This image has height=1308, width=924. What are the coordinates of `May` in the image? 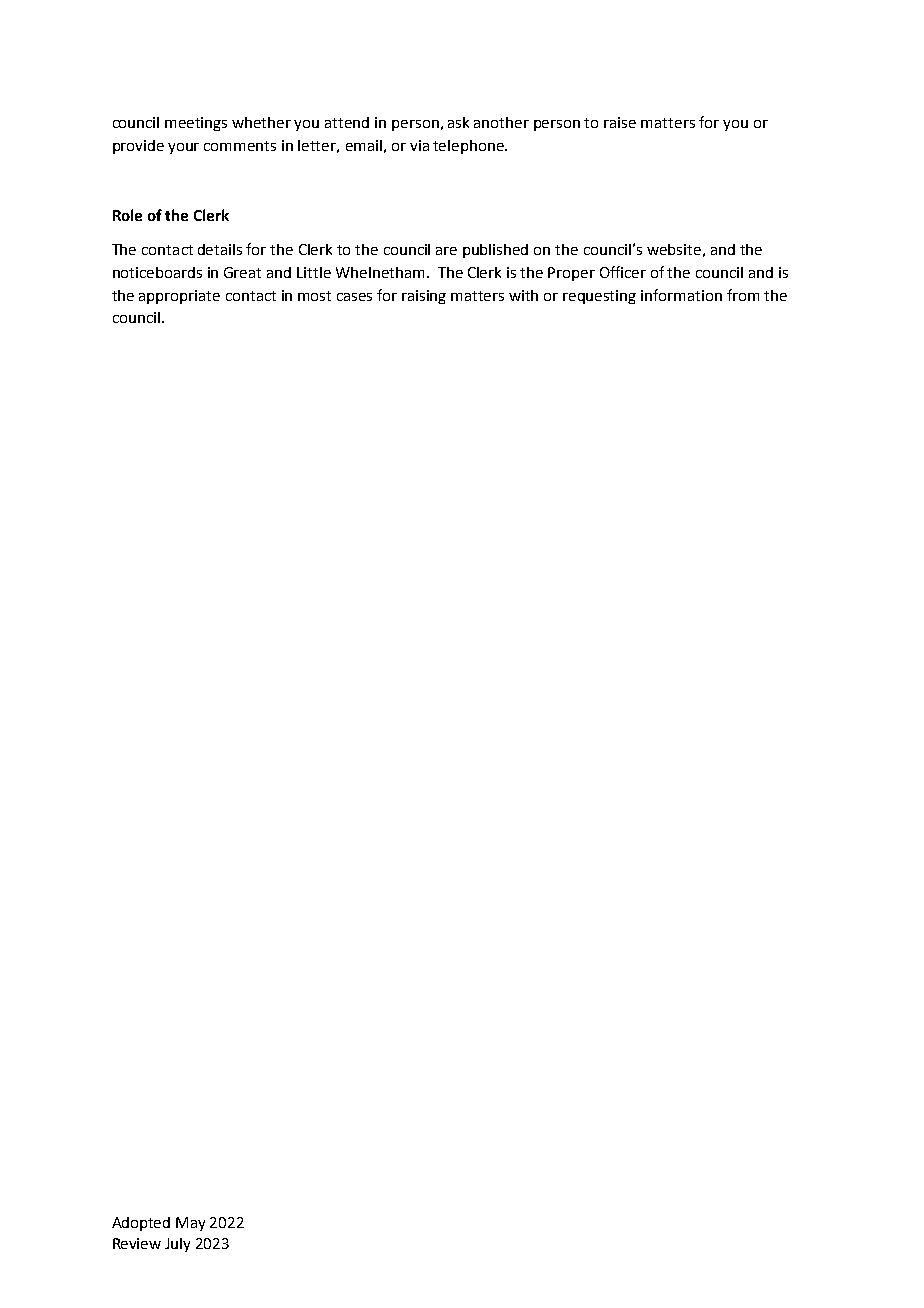 It's located at (190, 1224).
